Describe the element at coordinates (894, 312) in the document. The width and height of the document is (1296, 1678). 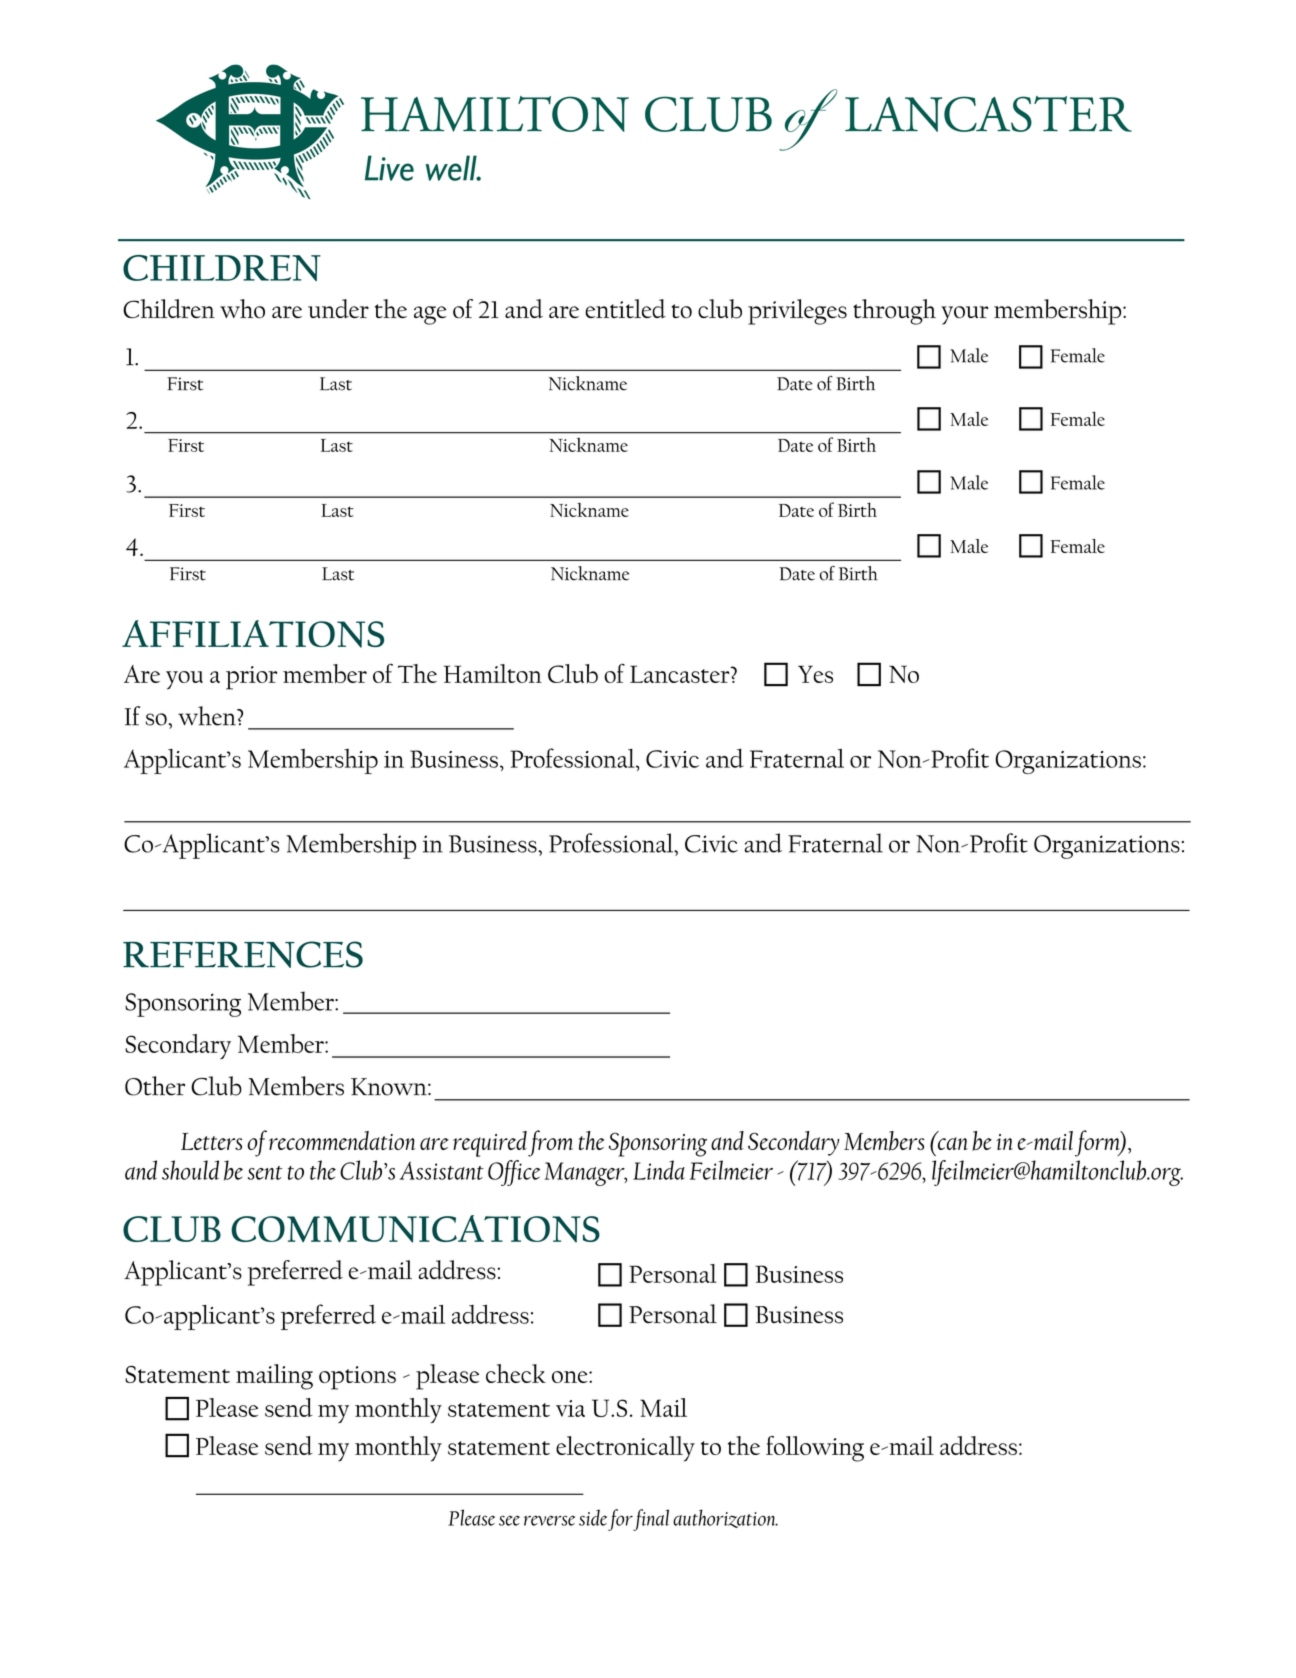
I see `through` at that location.
